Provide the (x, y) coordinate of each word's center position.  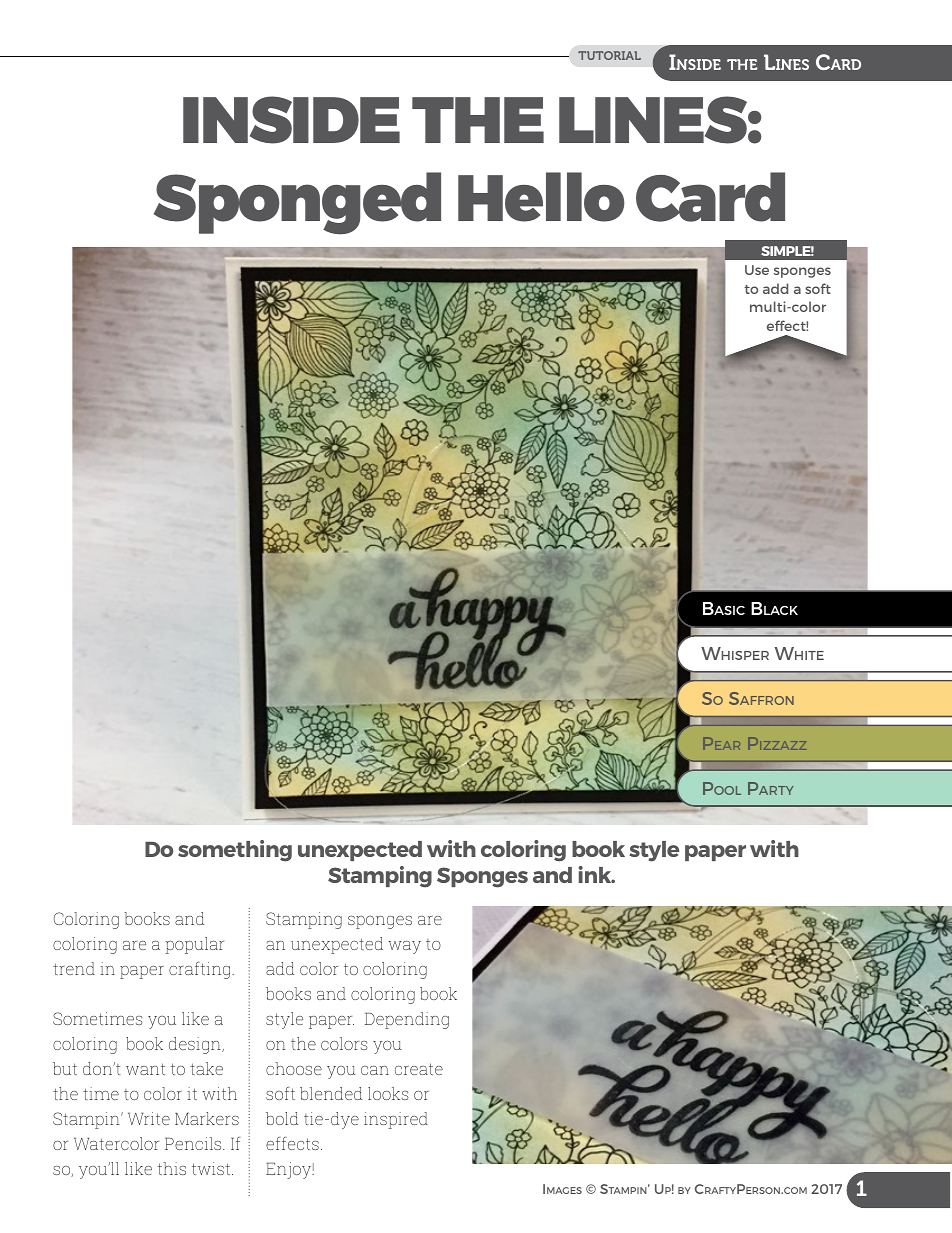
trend (74, 968)
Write (149, 1118)
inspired (396, 1120)
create (419, 1069)
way (404, 947)
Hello (541, 197)
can (375, 1070)
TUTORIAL (609, 55)
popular (194, 945)
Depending (407, 1020)
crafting (201, 970)
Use (757, 270)
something (235, 851)
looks (388, 1093)
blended (331, 1093)
